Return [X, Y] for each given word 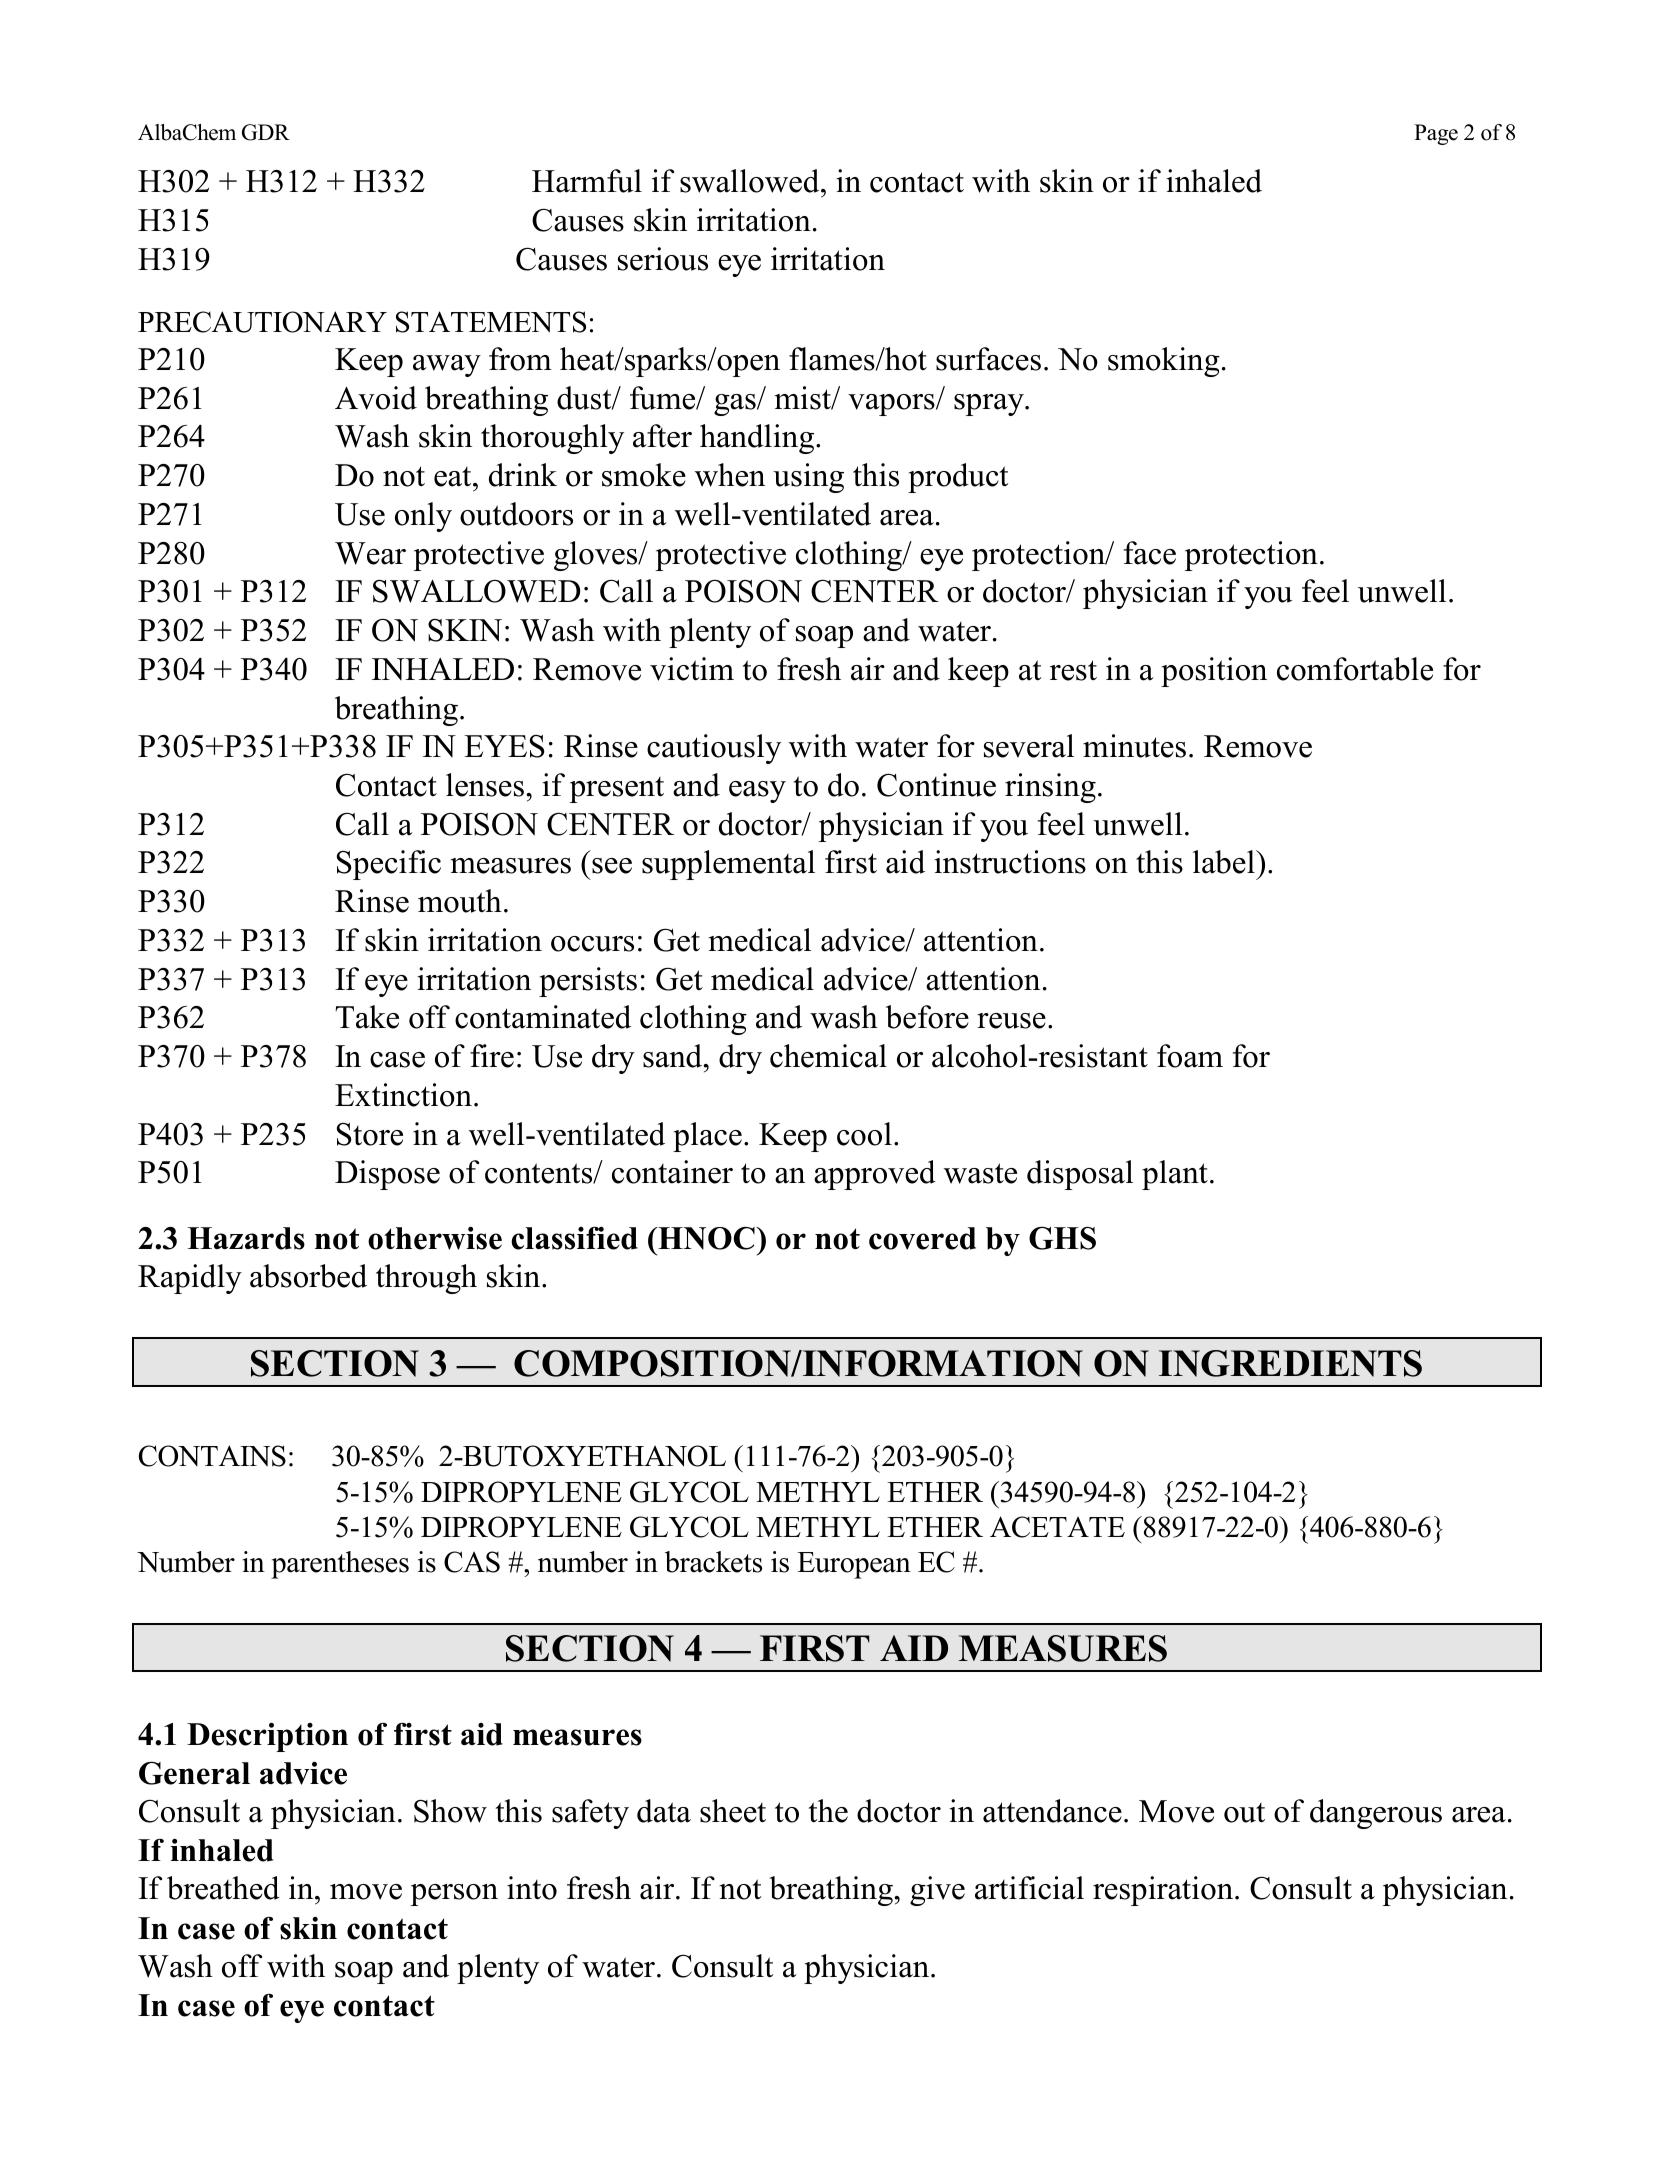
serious [663, 259]
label [1225, 862]
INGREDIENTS [1290, 1363]
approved [875, 1175]
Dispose [387, 1175]
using [808, 478]
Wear [370, 553]
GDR [266, 132]
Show [450, 1811]
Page [1436, 134]
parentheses [340, 1565]
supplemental [728, 865]
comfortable [1355, 669]
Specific [389, 865]
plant [1175, 1175]
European [854, 1565]
